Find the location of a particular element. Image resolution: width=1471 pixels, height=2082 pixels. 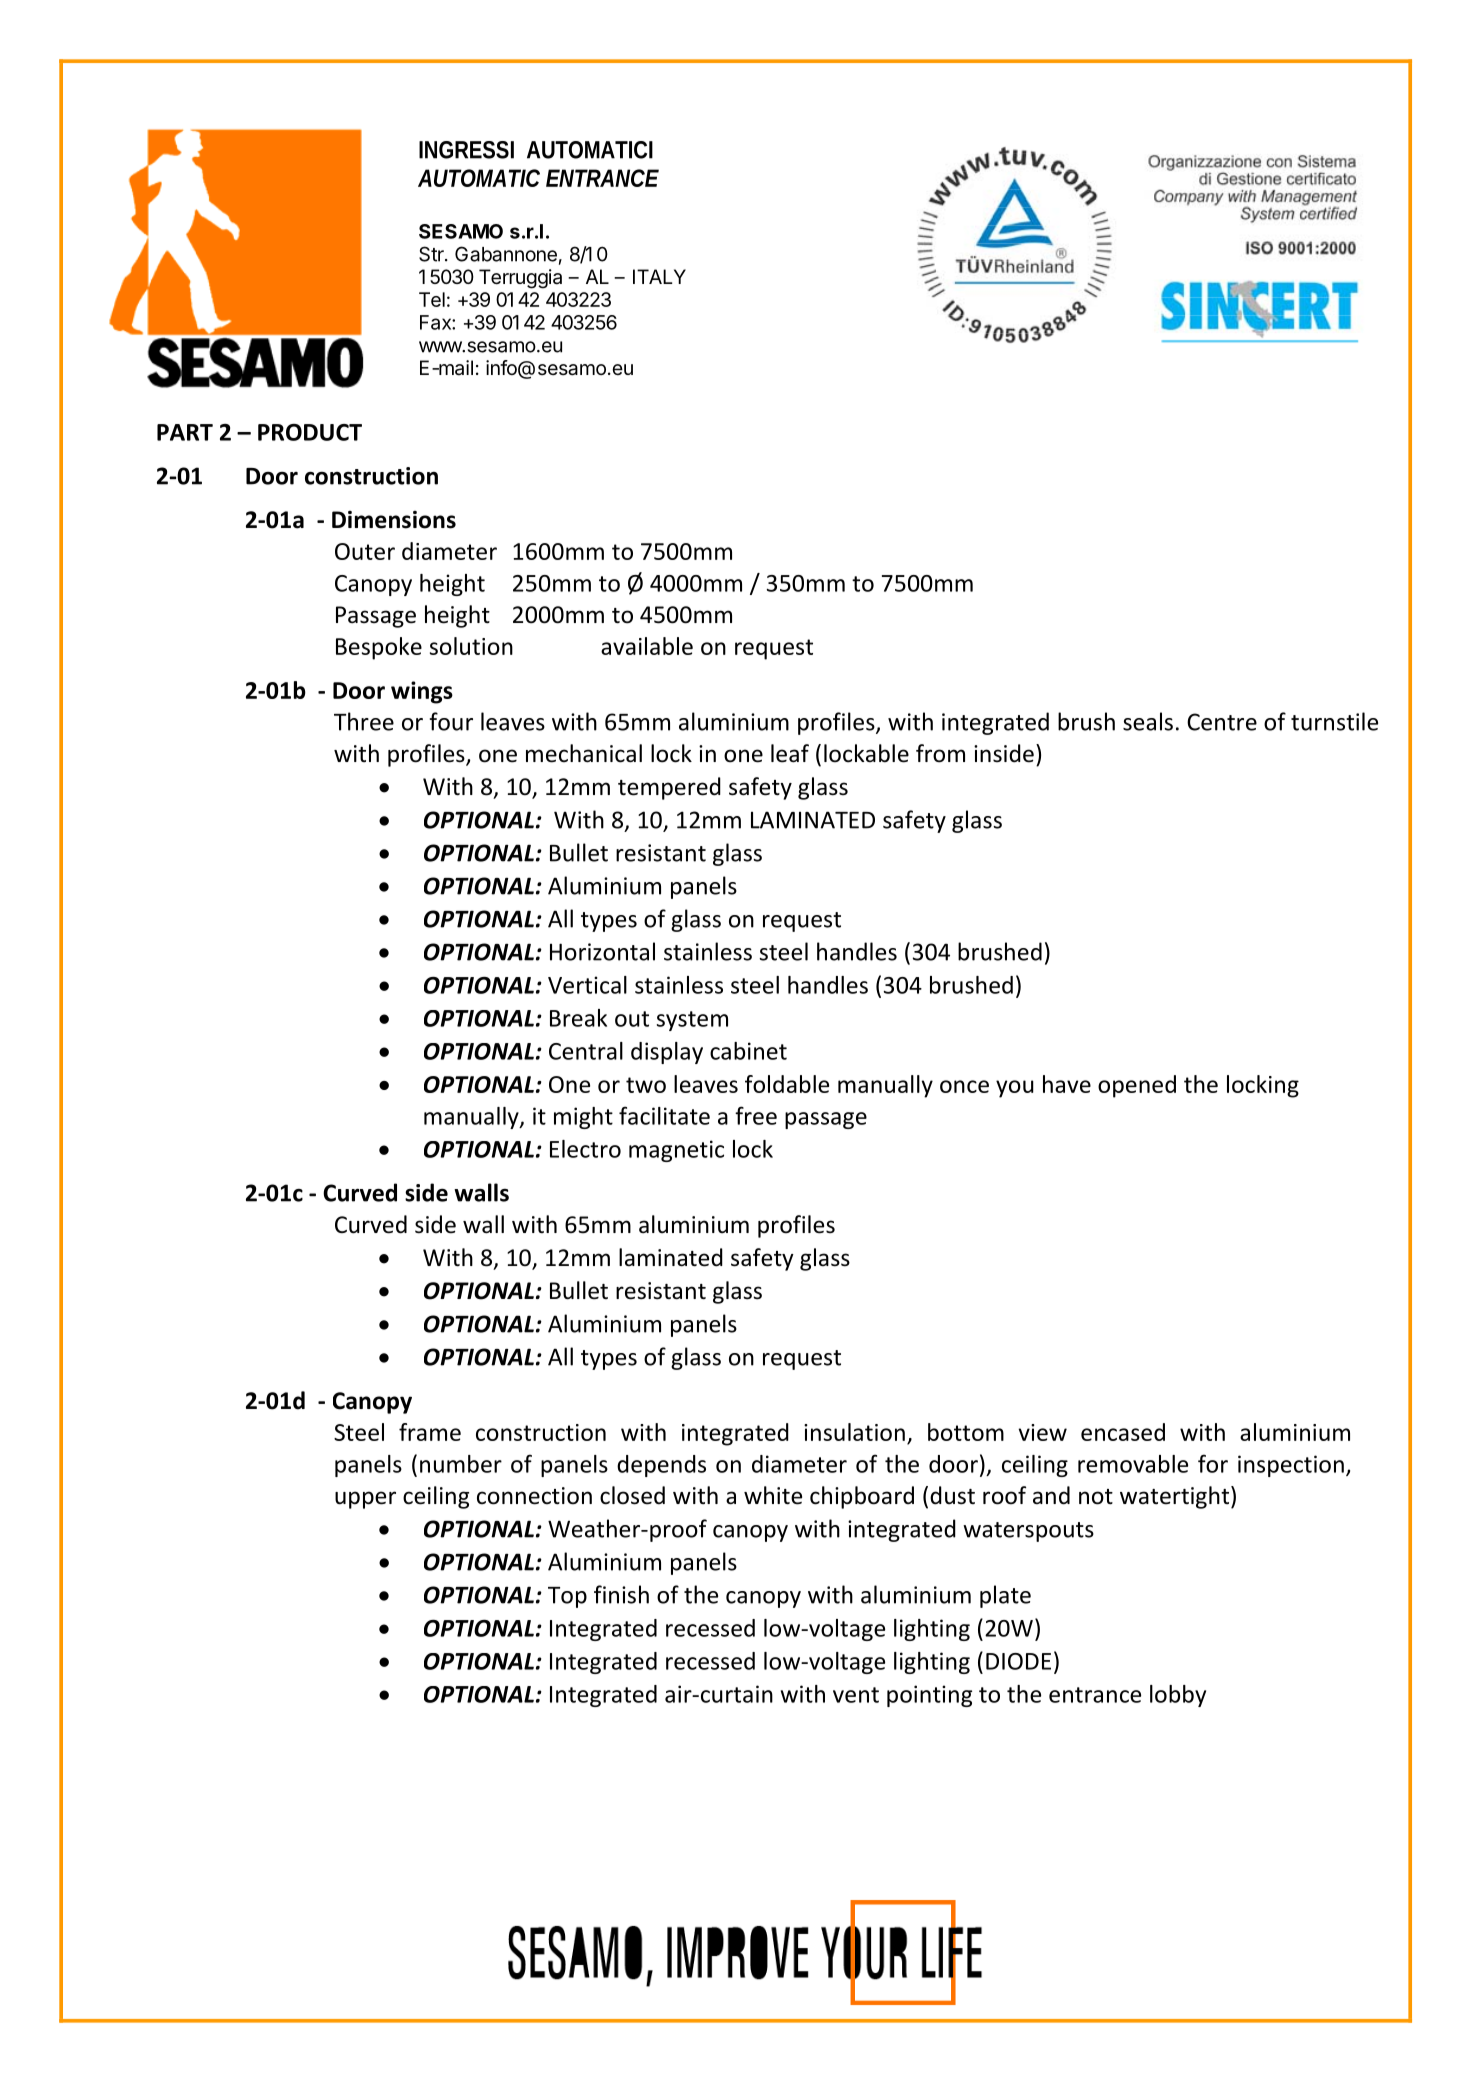

available is located at coordinates (647, 646).
